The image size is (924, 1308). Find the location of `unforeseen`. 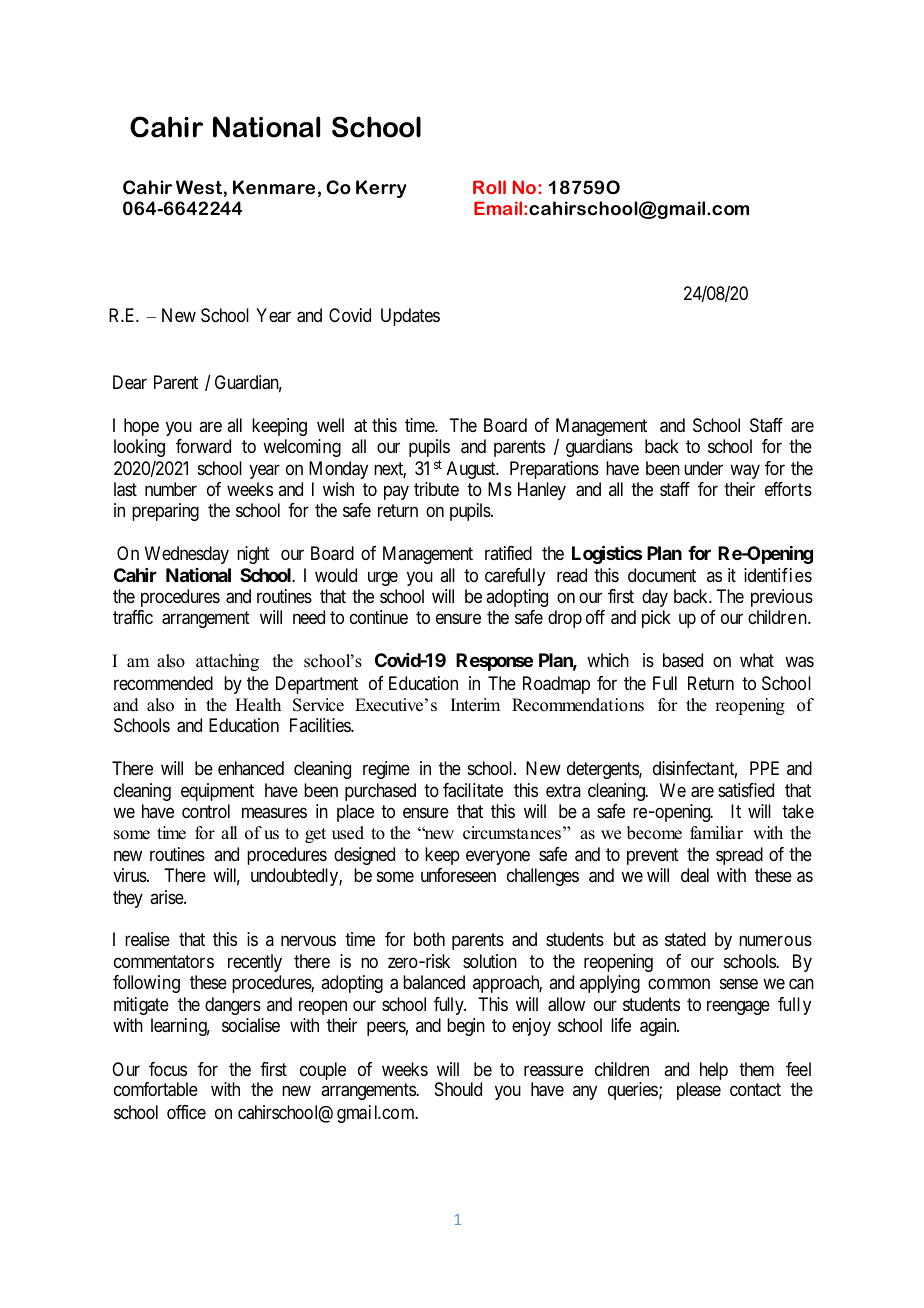

unforeseen is located at coordinates (458, 875).
